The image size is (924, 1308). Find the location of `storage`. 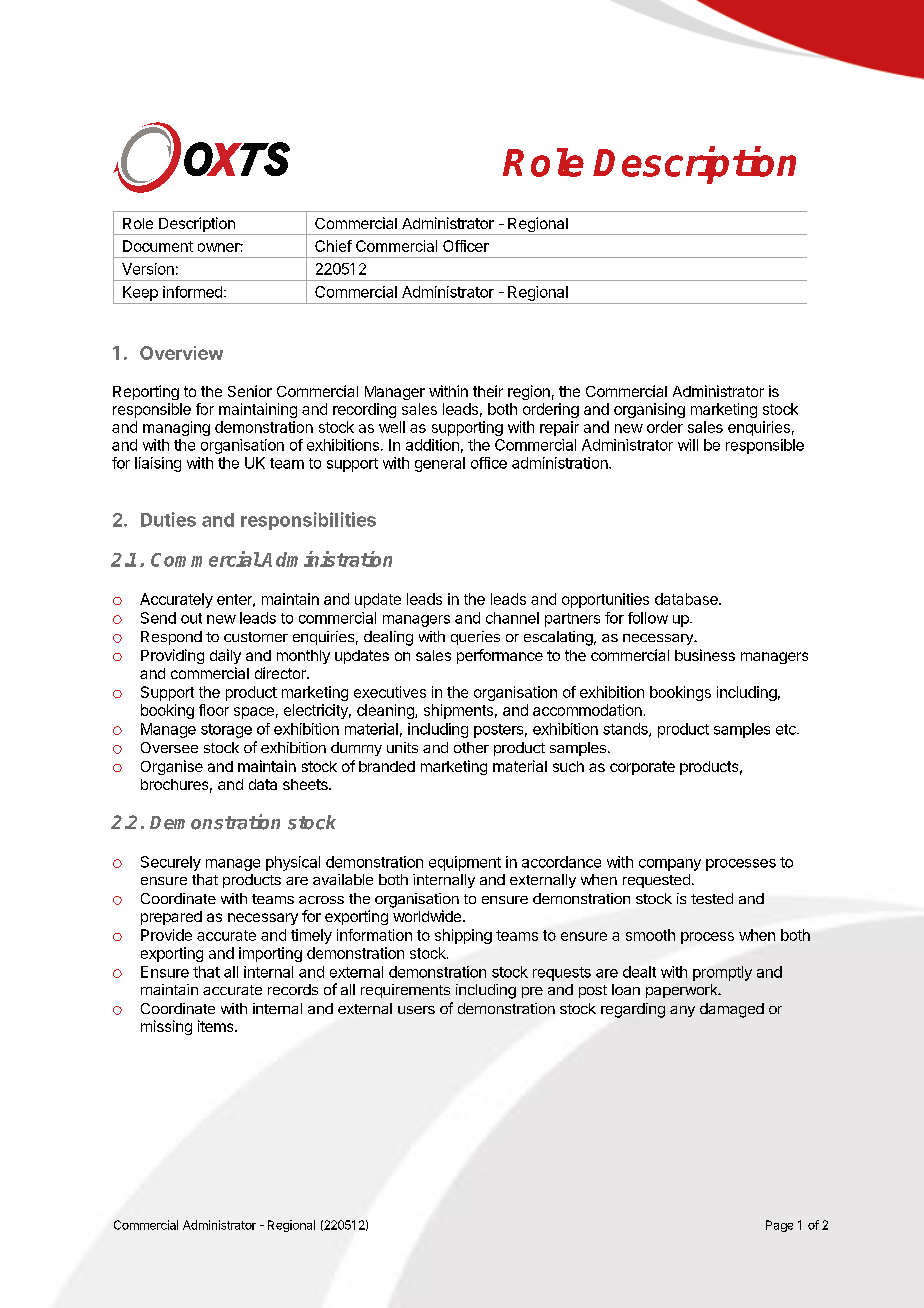

storage is located at coordinates (226, 731).
